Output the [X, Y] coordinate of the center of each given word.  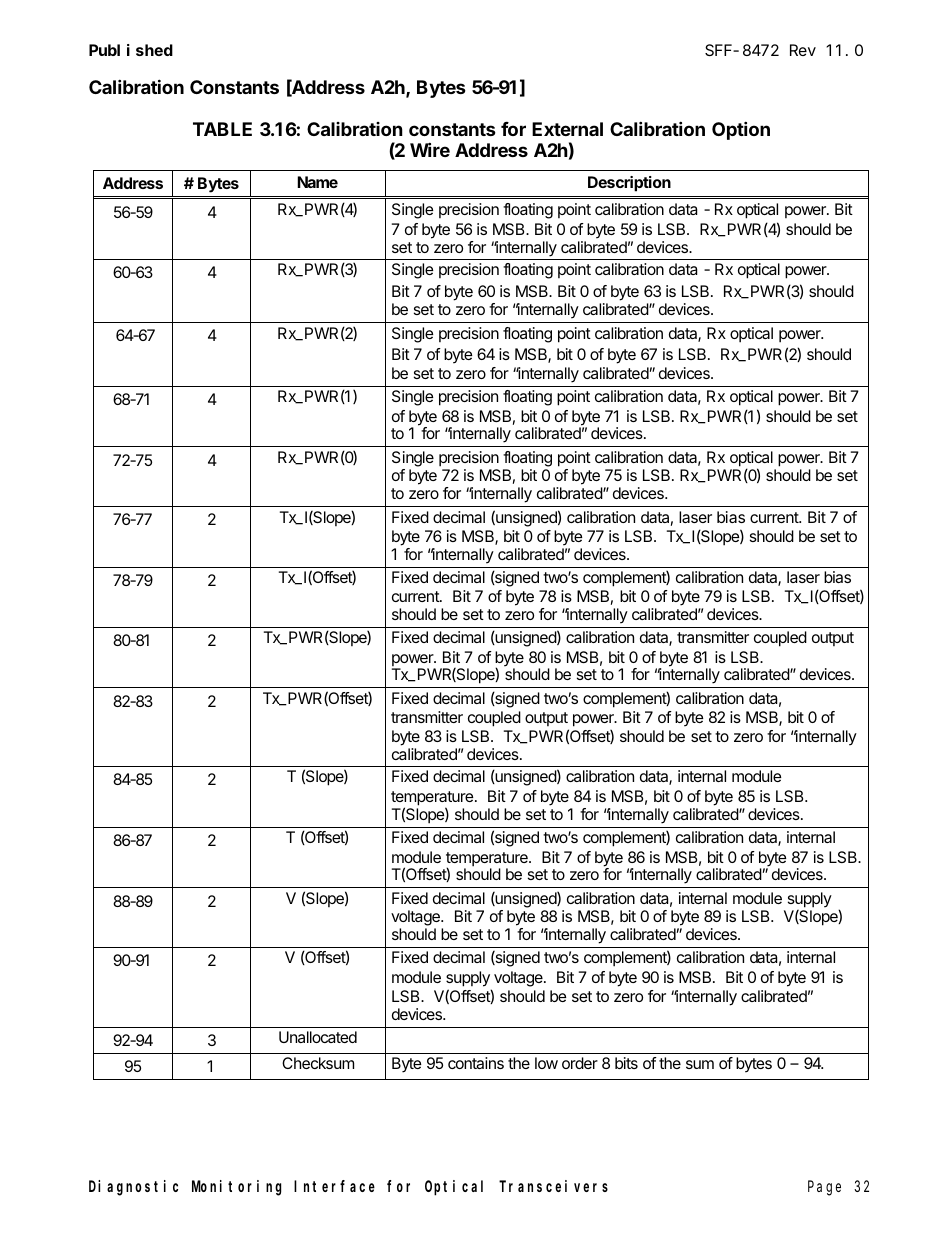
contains [476, 1063]
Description [629, 184]
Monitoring [236, 1188]
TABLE [222, 129]
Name [317, 182]
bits [626, 1063]
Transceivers [553, 1186]
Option [741, 130]
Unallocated [318, 1037]
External [567, 129]
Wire [430, 149]
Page [824, 1188]
